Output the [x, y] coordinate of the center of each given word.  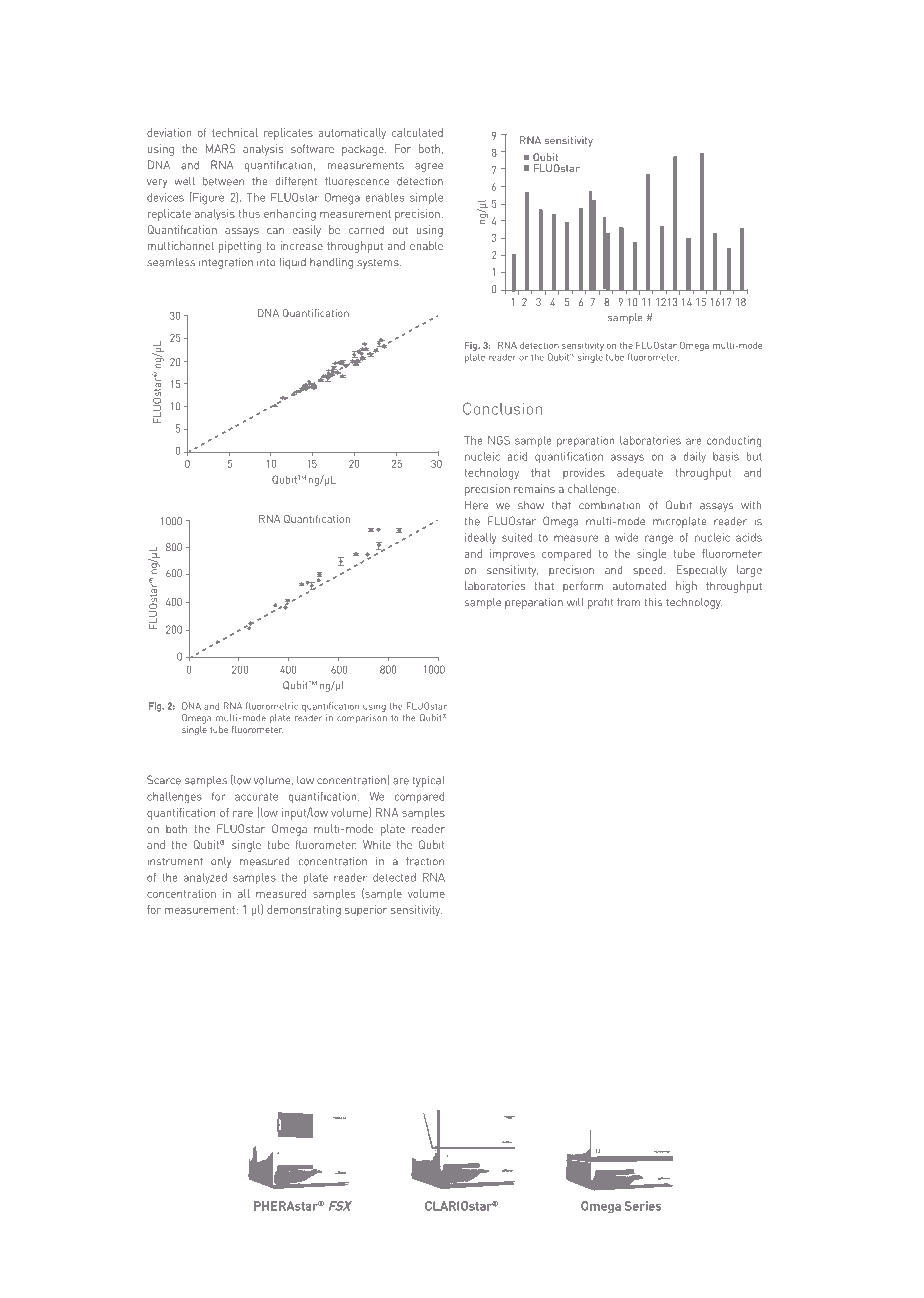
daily [695, 457]
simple [426, 198]
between [223, 181]
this [653, 602]
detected [394, 877]
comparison [362, 719]
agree [429, 167]
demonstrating [304, 911]
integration [226, 263]
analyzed [205, 878]
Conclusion [502, 408]
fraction [425, 861]
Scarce [164, 780]
